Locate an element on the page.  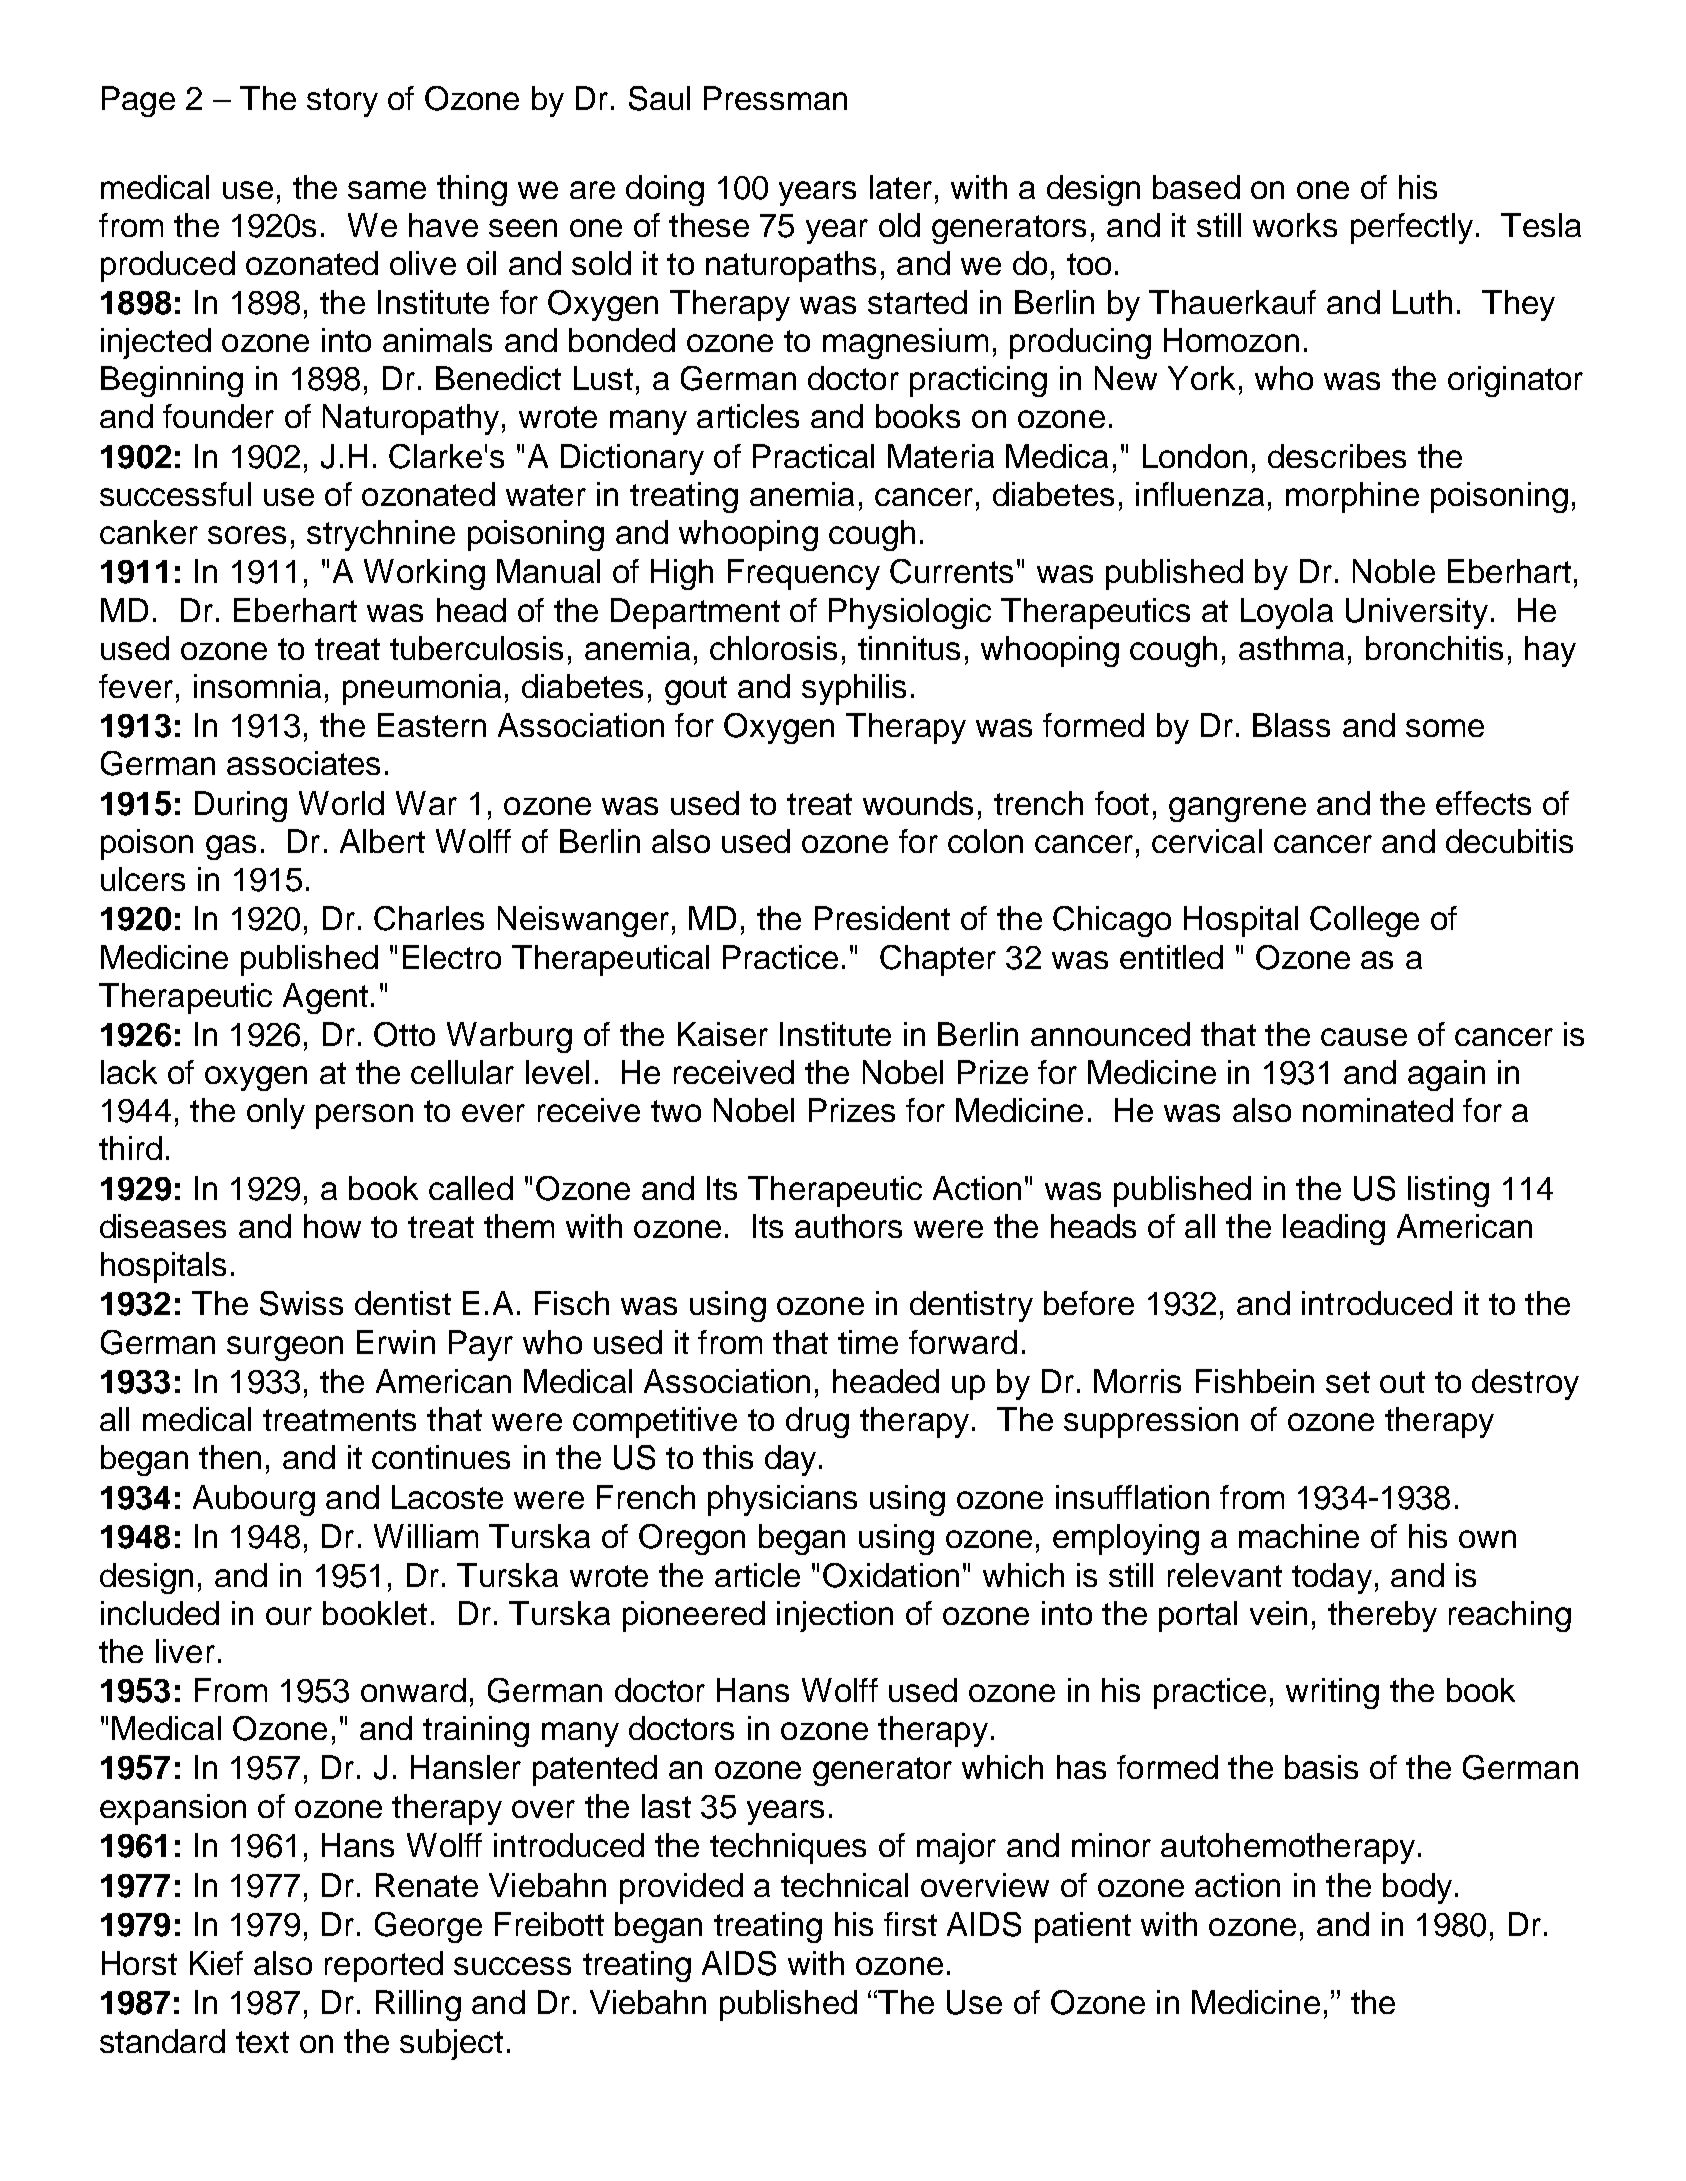
some is located at coordinates (1445, 728).
